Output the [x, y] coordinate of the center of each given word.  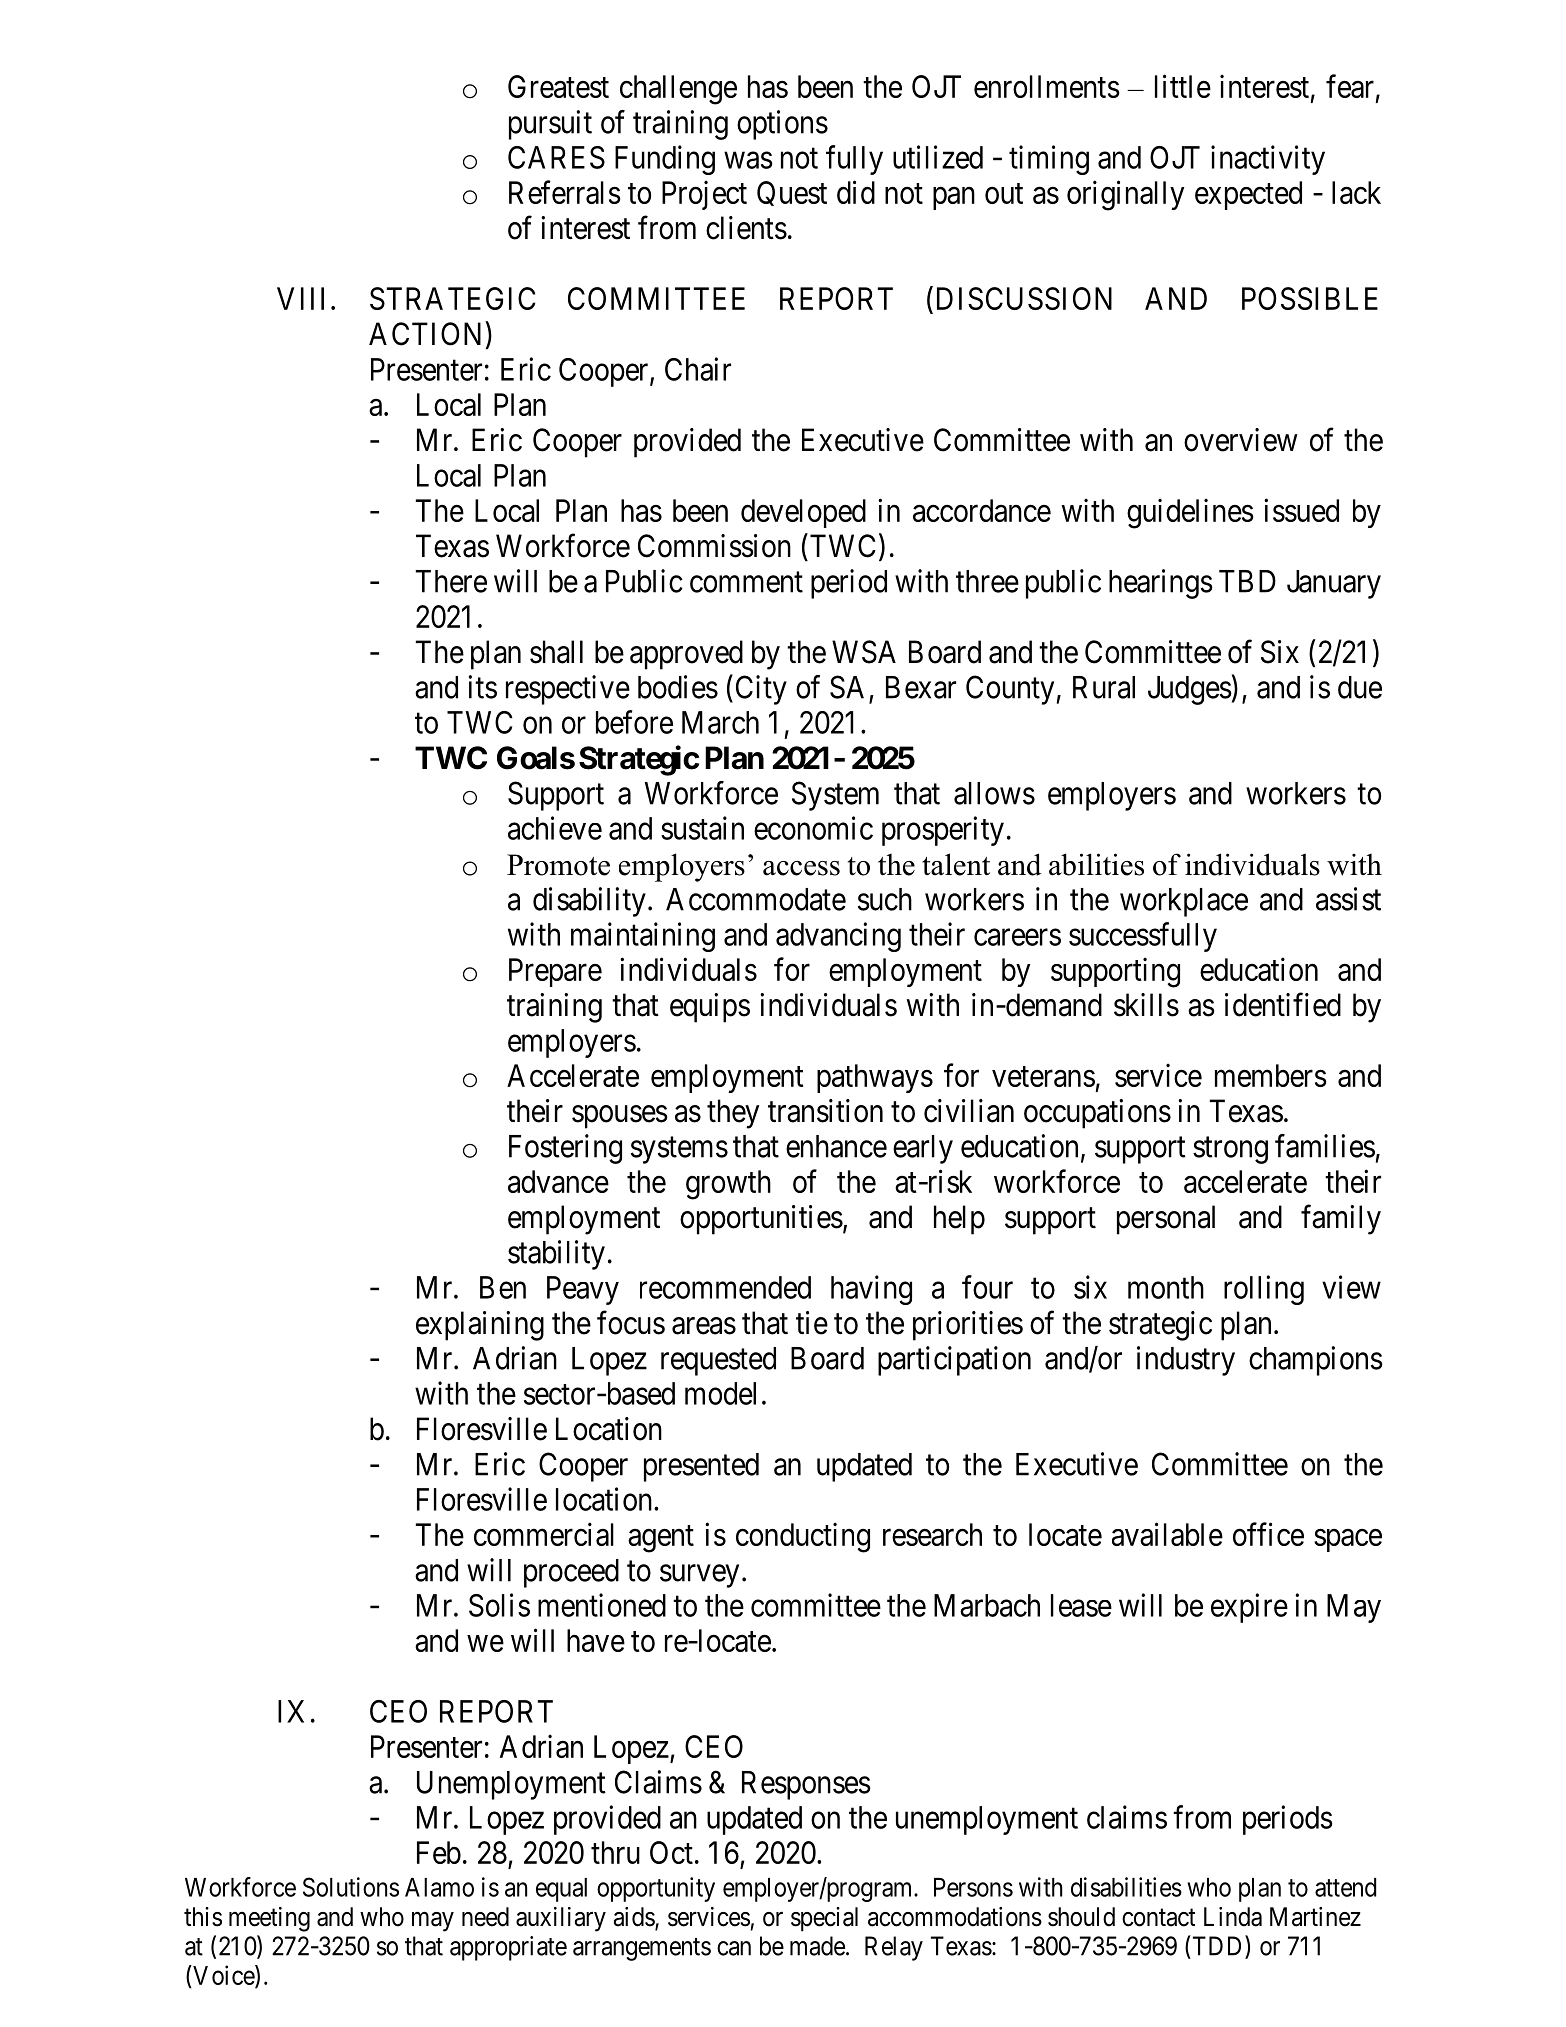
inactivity [1268, 160]
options [782, 125]
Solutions [351, 1887]
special [824, 1919]
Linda [1233, 1917]
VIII [300, 298]
